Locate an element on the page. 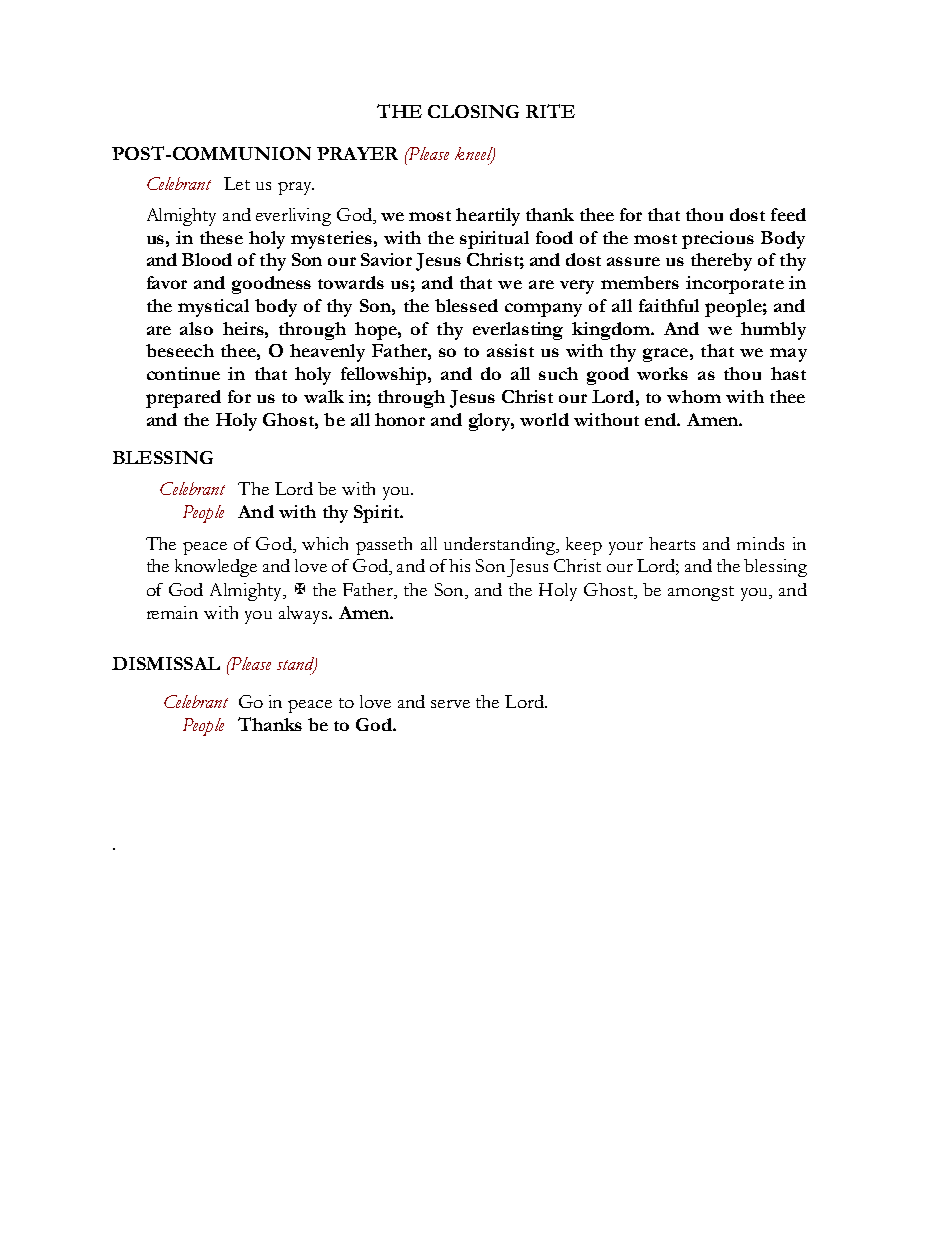 The height and width of the document is (1233, 952). prepared is located at coordinates (183, 399).
